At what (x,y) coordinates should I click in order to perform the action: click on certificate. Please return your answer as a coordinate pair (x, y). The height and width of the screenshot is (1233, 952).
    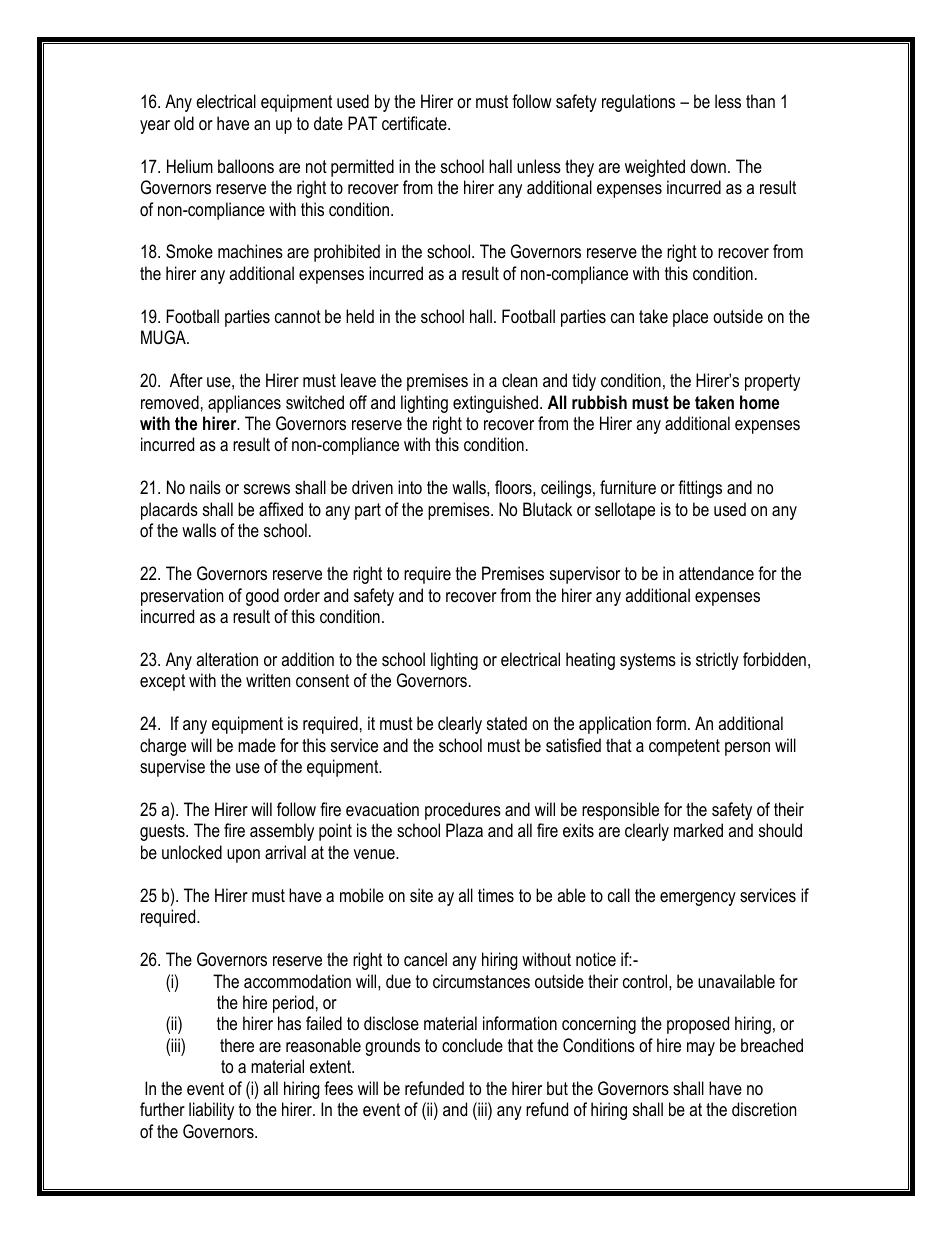
    Looking at the image, I should click on (415, 123).
